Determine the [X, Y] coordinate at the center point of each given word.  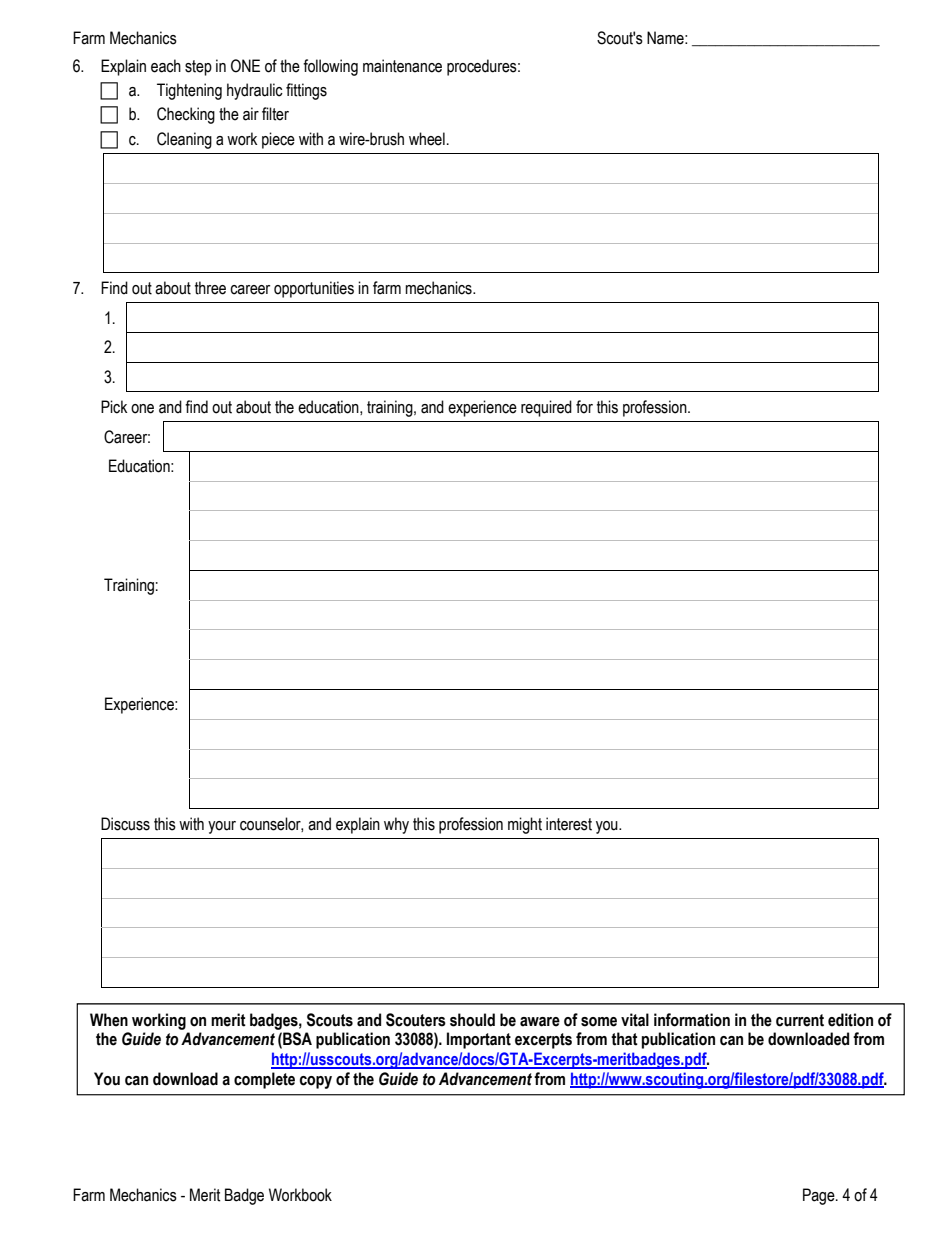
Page [820, 1196]
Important [479, 1040]
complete [264, 1080]
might [525, 825]
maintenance [402, 66]
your [222, 827]
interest [569, 824]
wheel [427, 139]
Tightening [189, 91]
